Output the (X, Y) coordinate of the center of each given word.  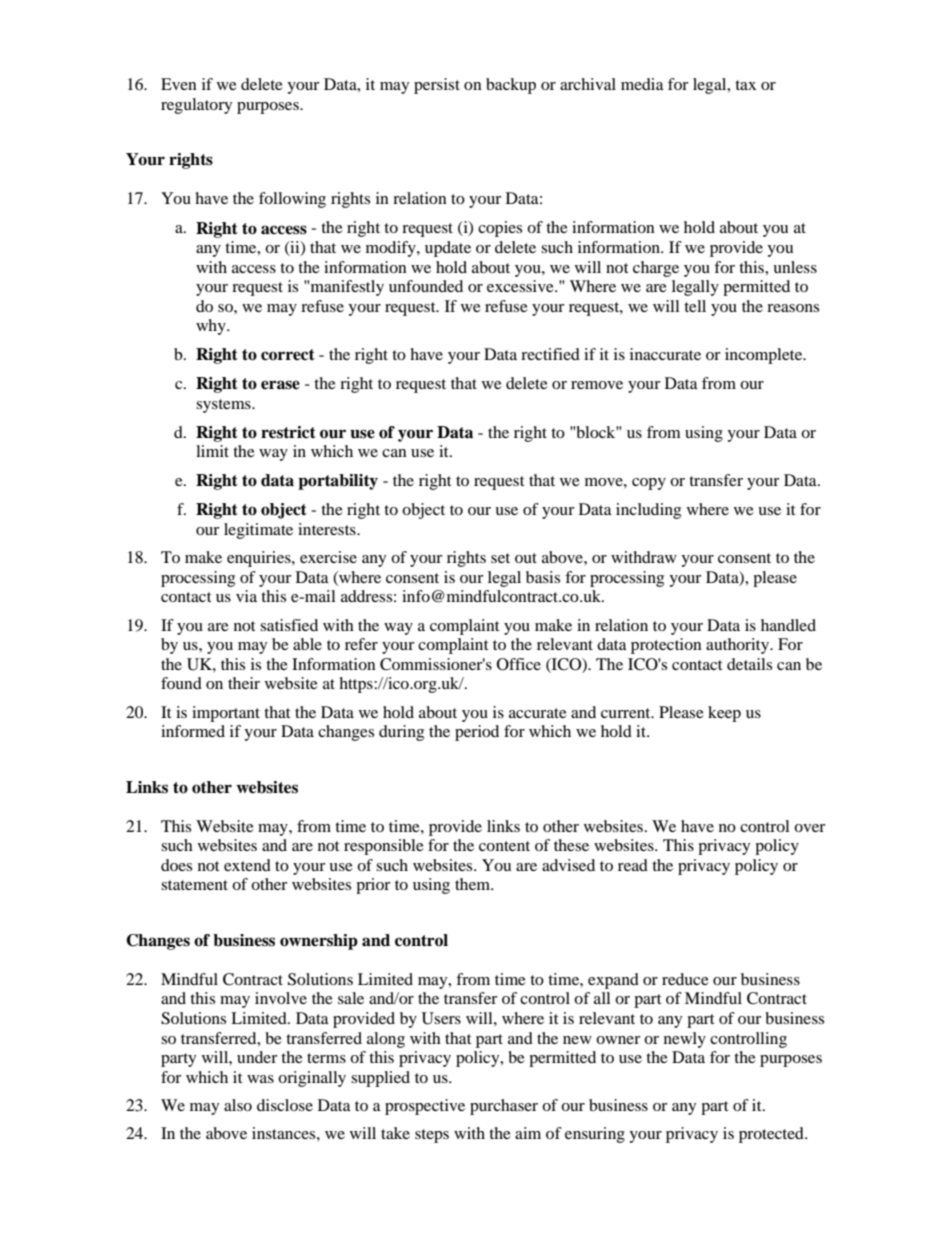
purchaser (504, 1107)
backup (511, 86)
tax (745, 85)
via (246, 596)
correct (288, 355)
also (238, 1105)
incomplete (765, 356)
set (500, 558)
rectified (550, 354)
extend (247, 865)
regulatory (196, 106)
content (504, 846)
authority (739, 646)
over (810, 828)
